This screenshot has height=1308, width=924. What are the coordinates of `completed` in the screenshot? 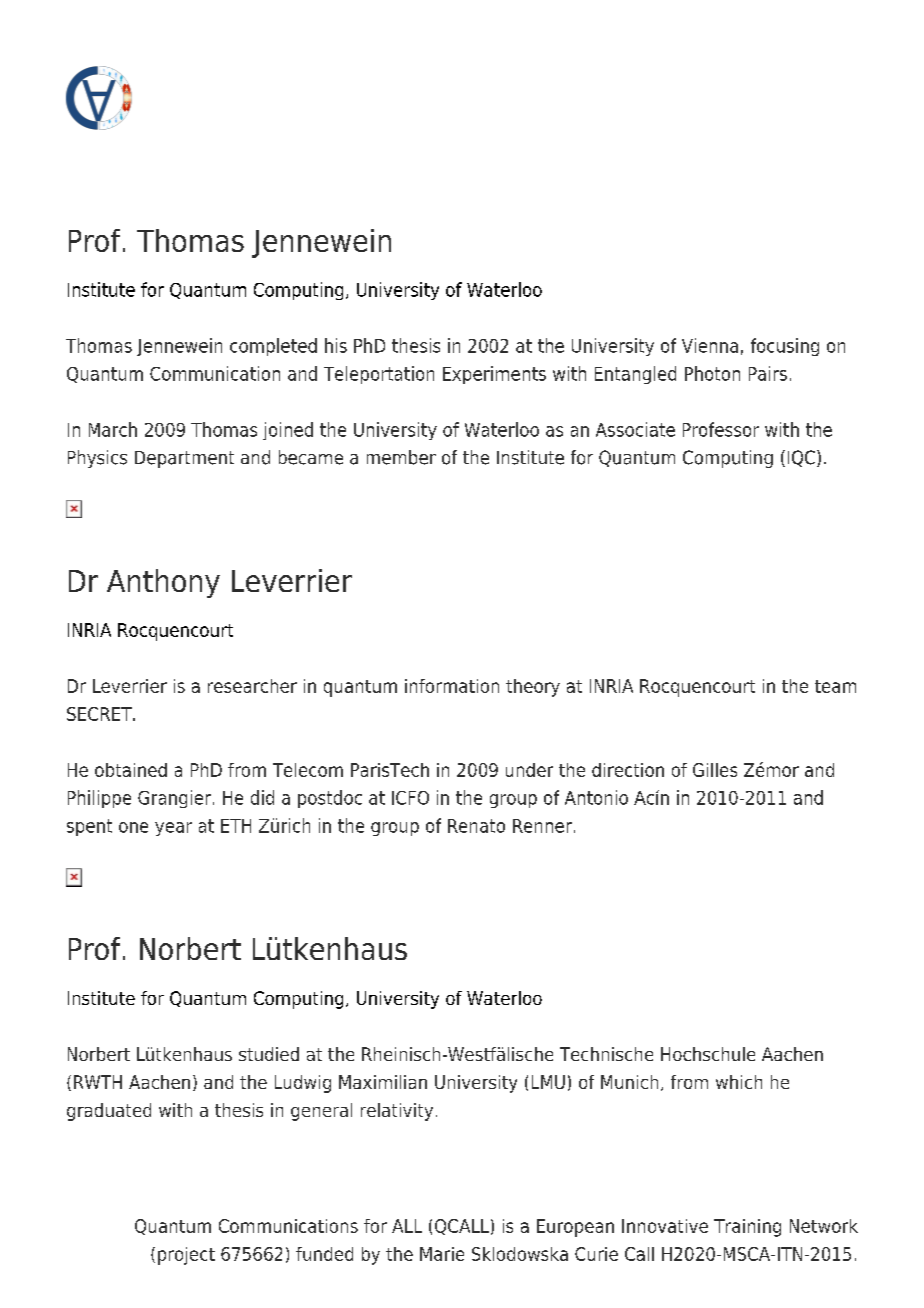 It's located at (273, 347).
